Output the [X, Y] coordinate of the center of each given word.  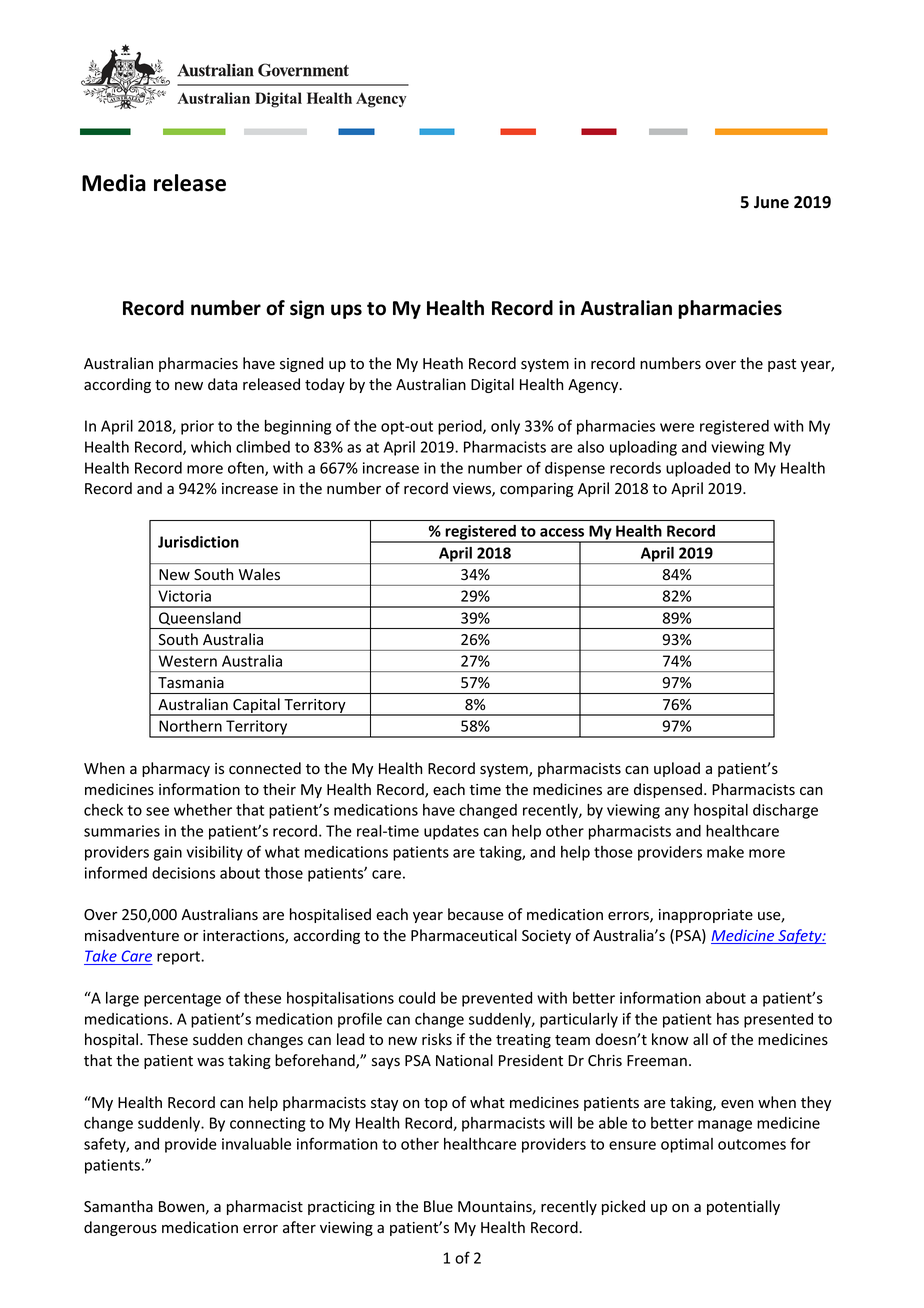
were [677, 427]
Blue [438, 1206]
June [771, 202]
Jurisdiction [198, 542]
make [725, 852]
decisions [183, 873]
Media [114, 183]
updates [451, 832]
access [562, 532]
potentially [743, 1207]
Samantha [118, 1206]
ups [346, 311]
